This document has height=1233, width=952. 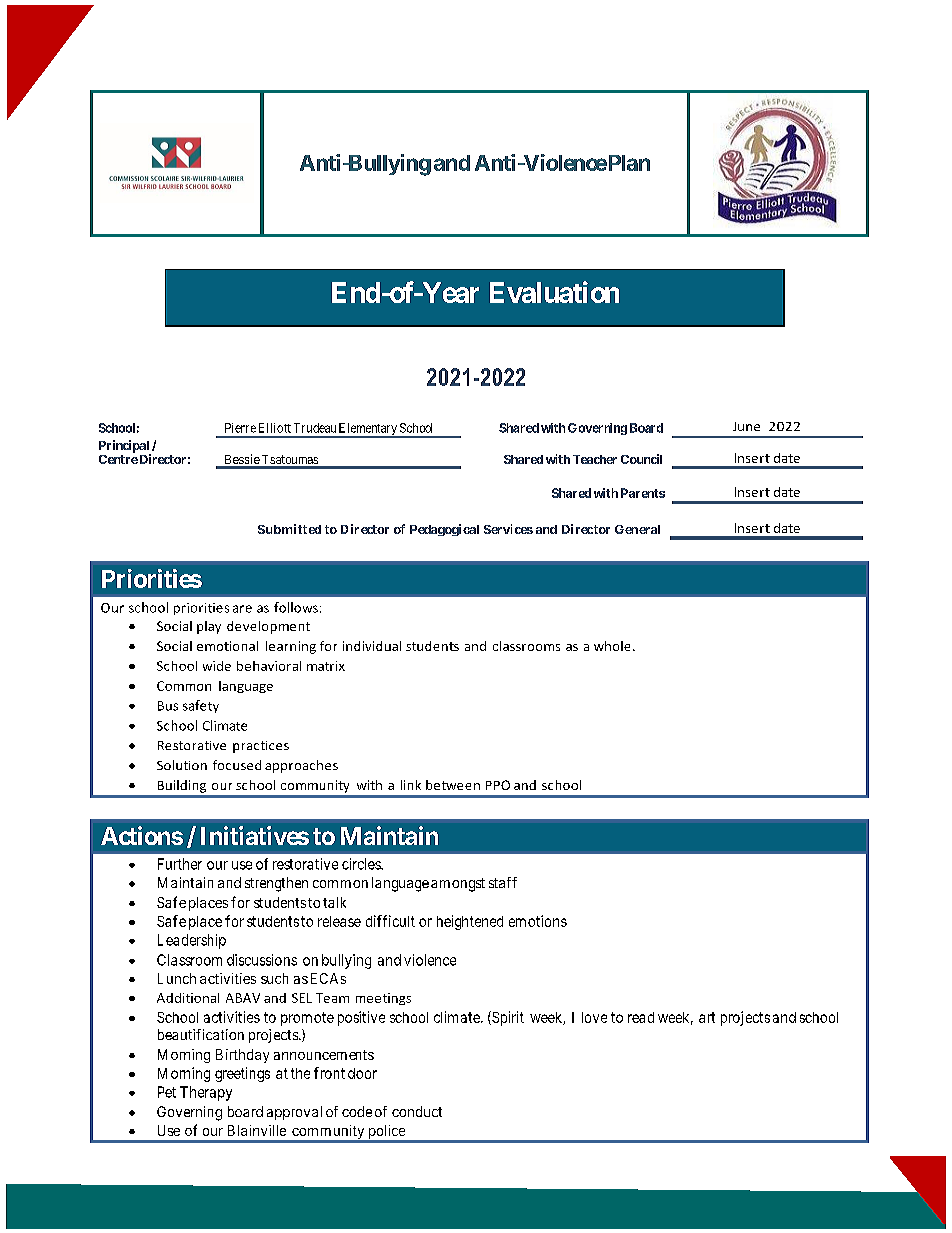 What do you see at coordinates (538, 921) in the document?
I see `emotions` at bounding box center [538, 921].
